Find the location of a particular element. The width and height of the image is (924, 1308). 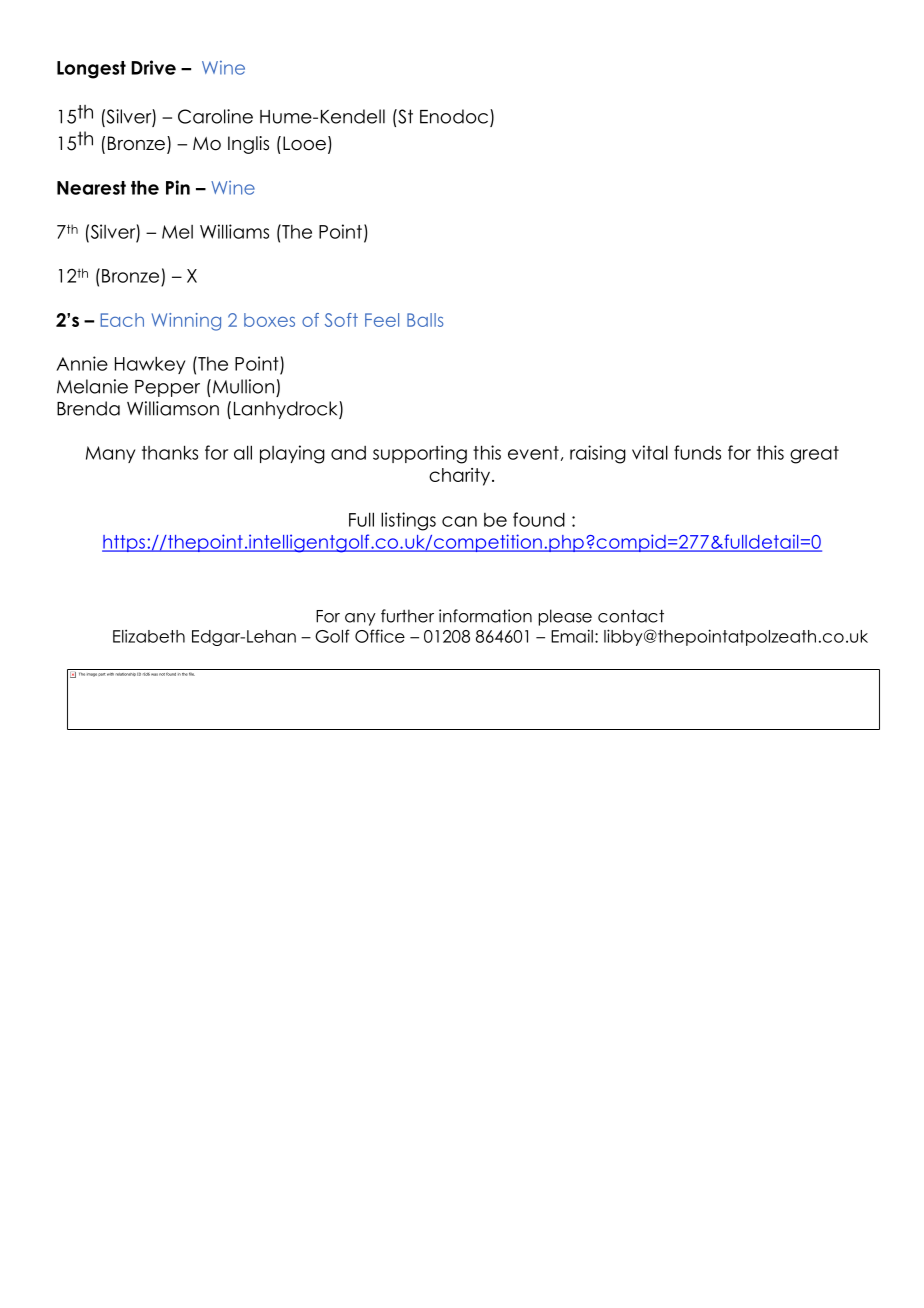

Winning is located at coordinates (186, 322).
